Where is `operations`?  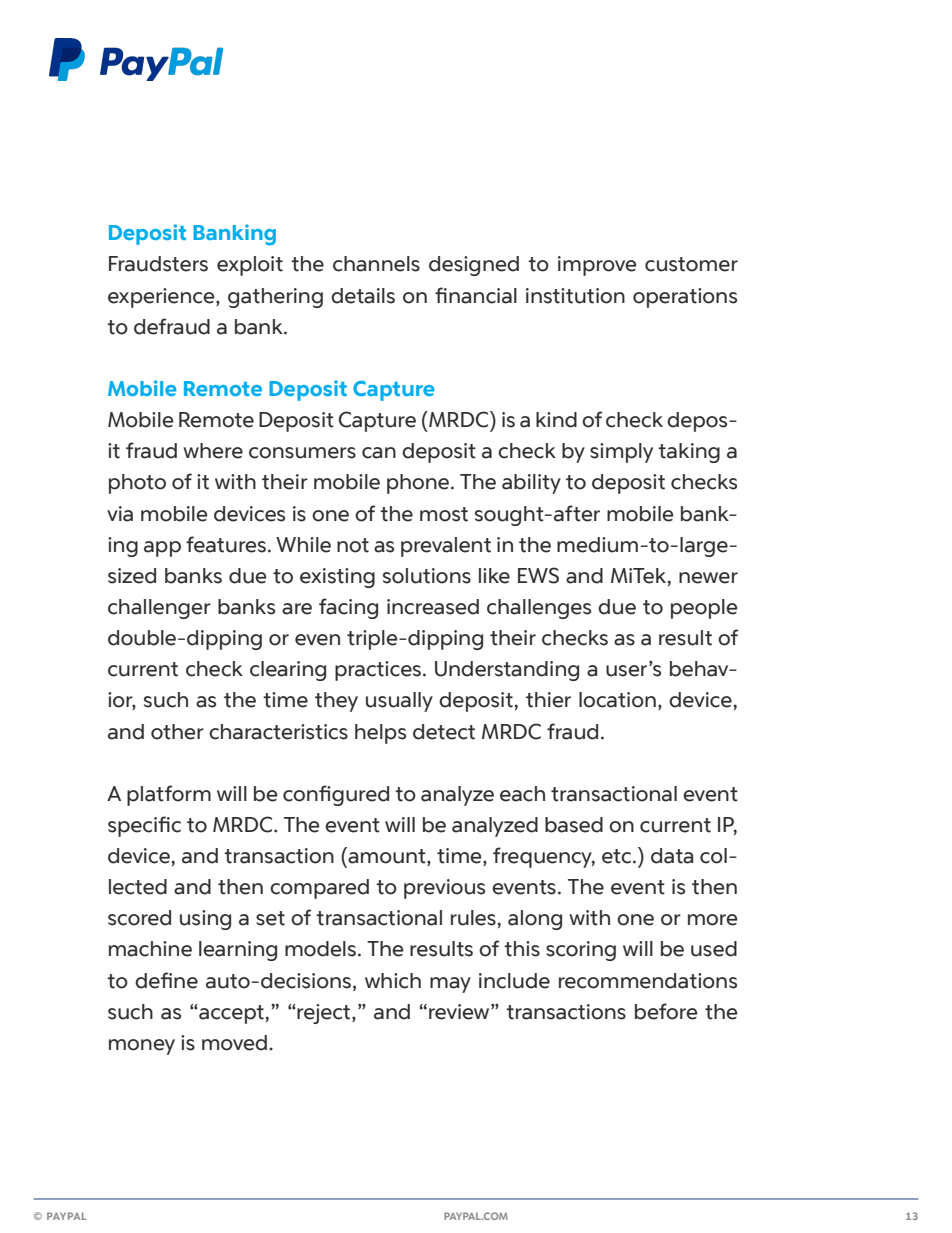 operations is located at coordinates (685, 298).
